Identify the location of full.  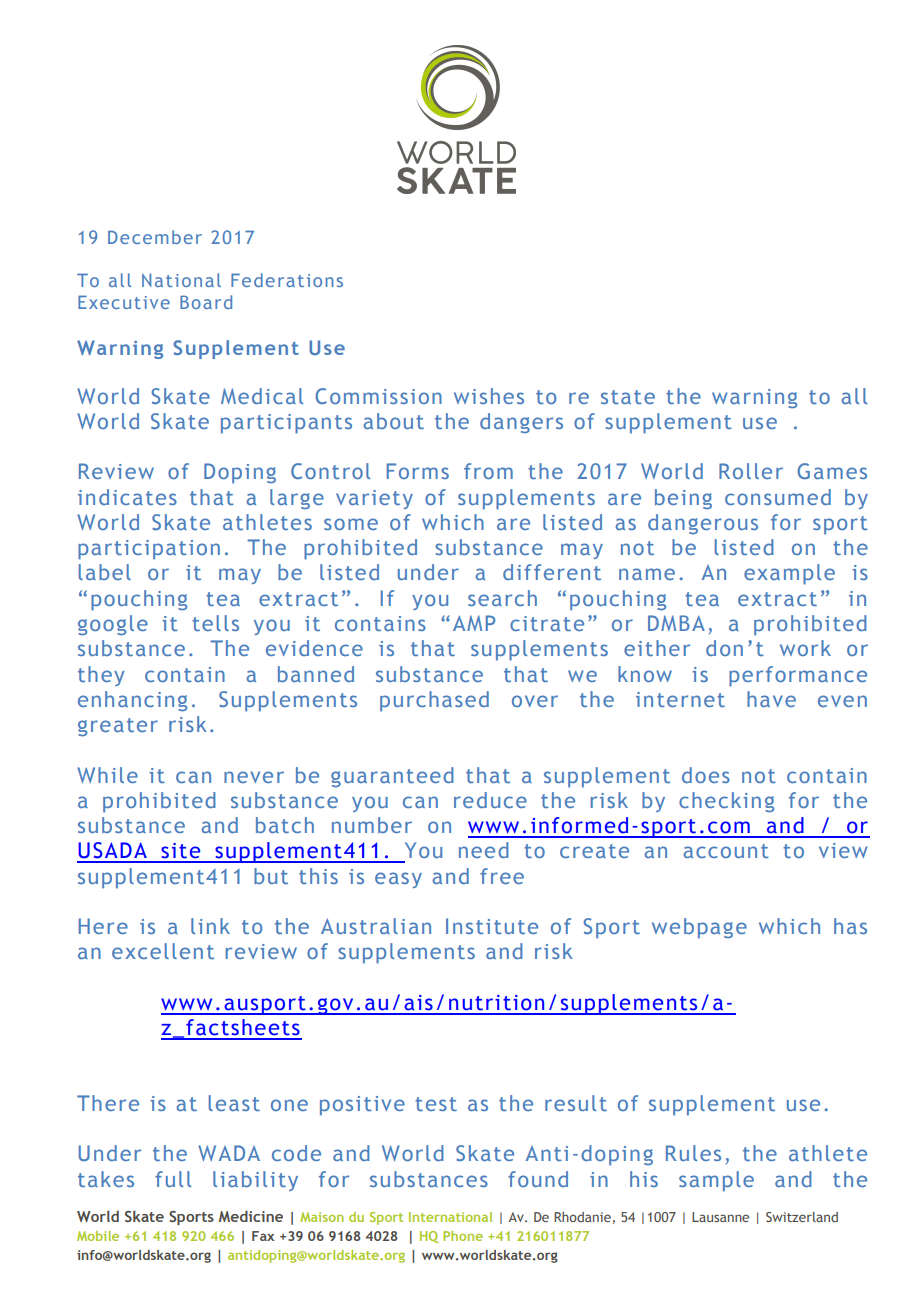
(173, 1179).
